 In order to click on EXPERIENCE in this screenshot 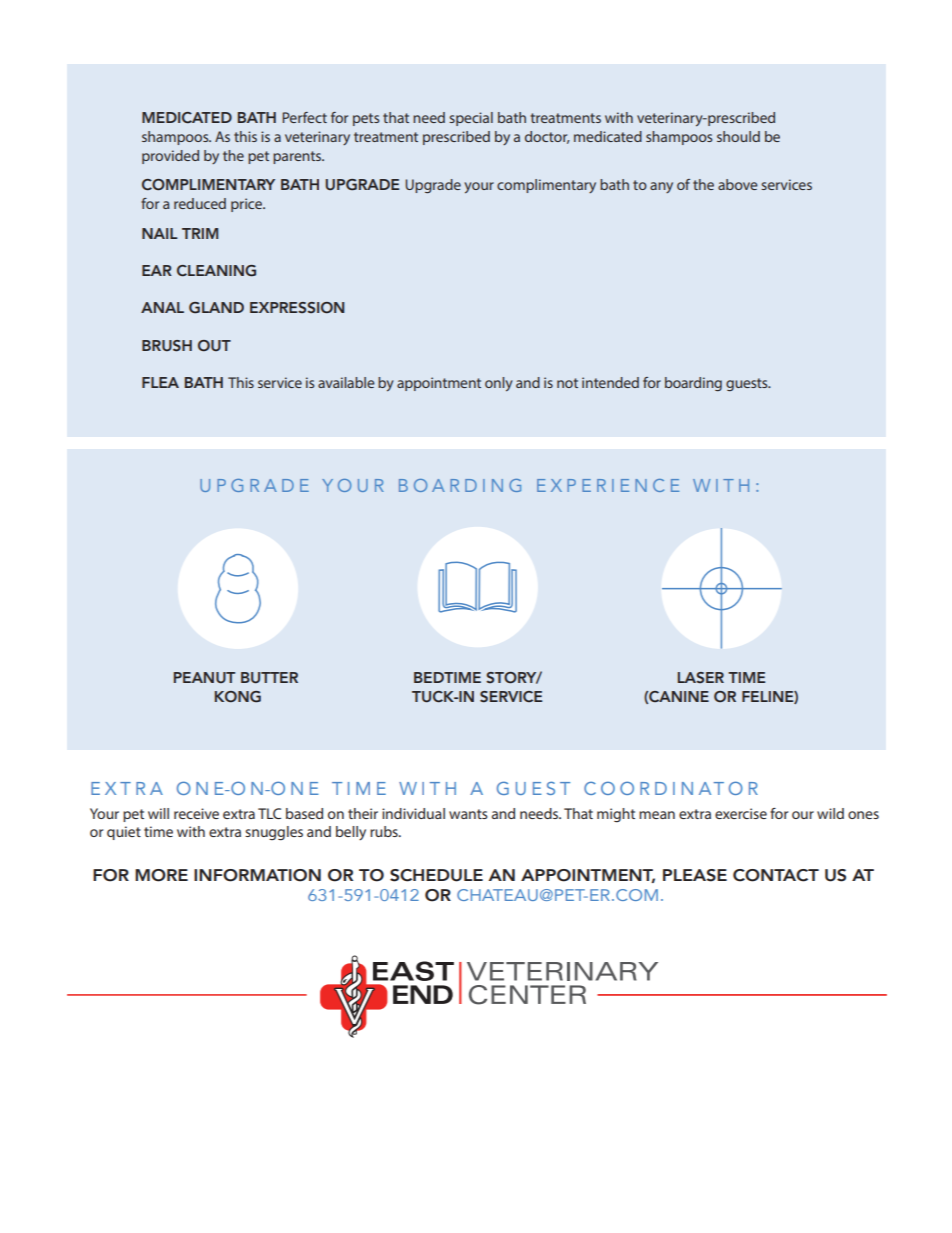, I will do `click(608, 485)`.
